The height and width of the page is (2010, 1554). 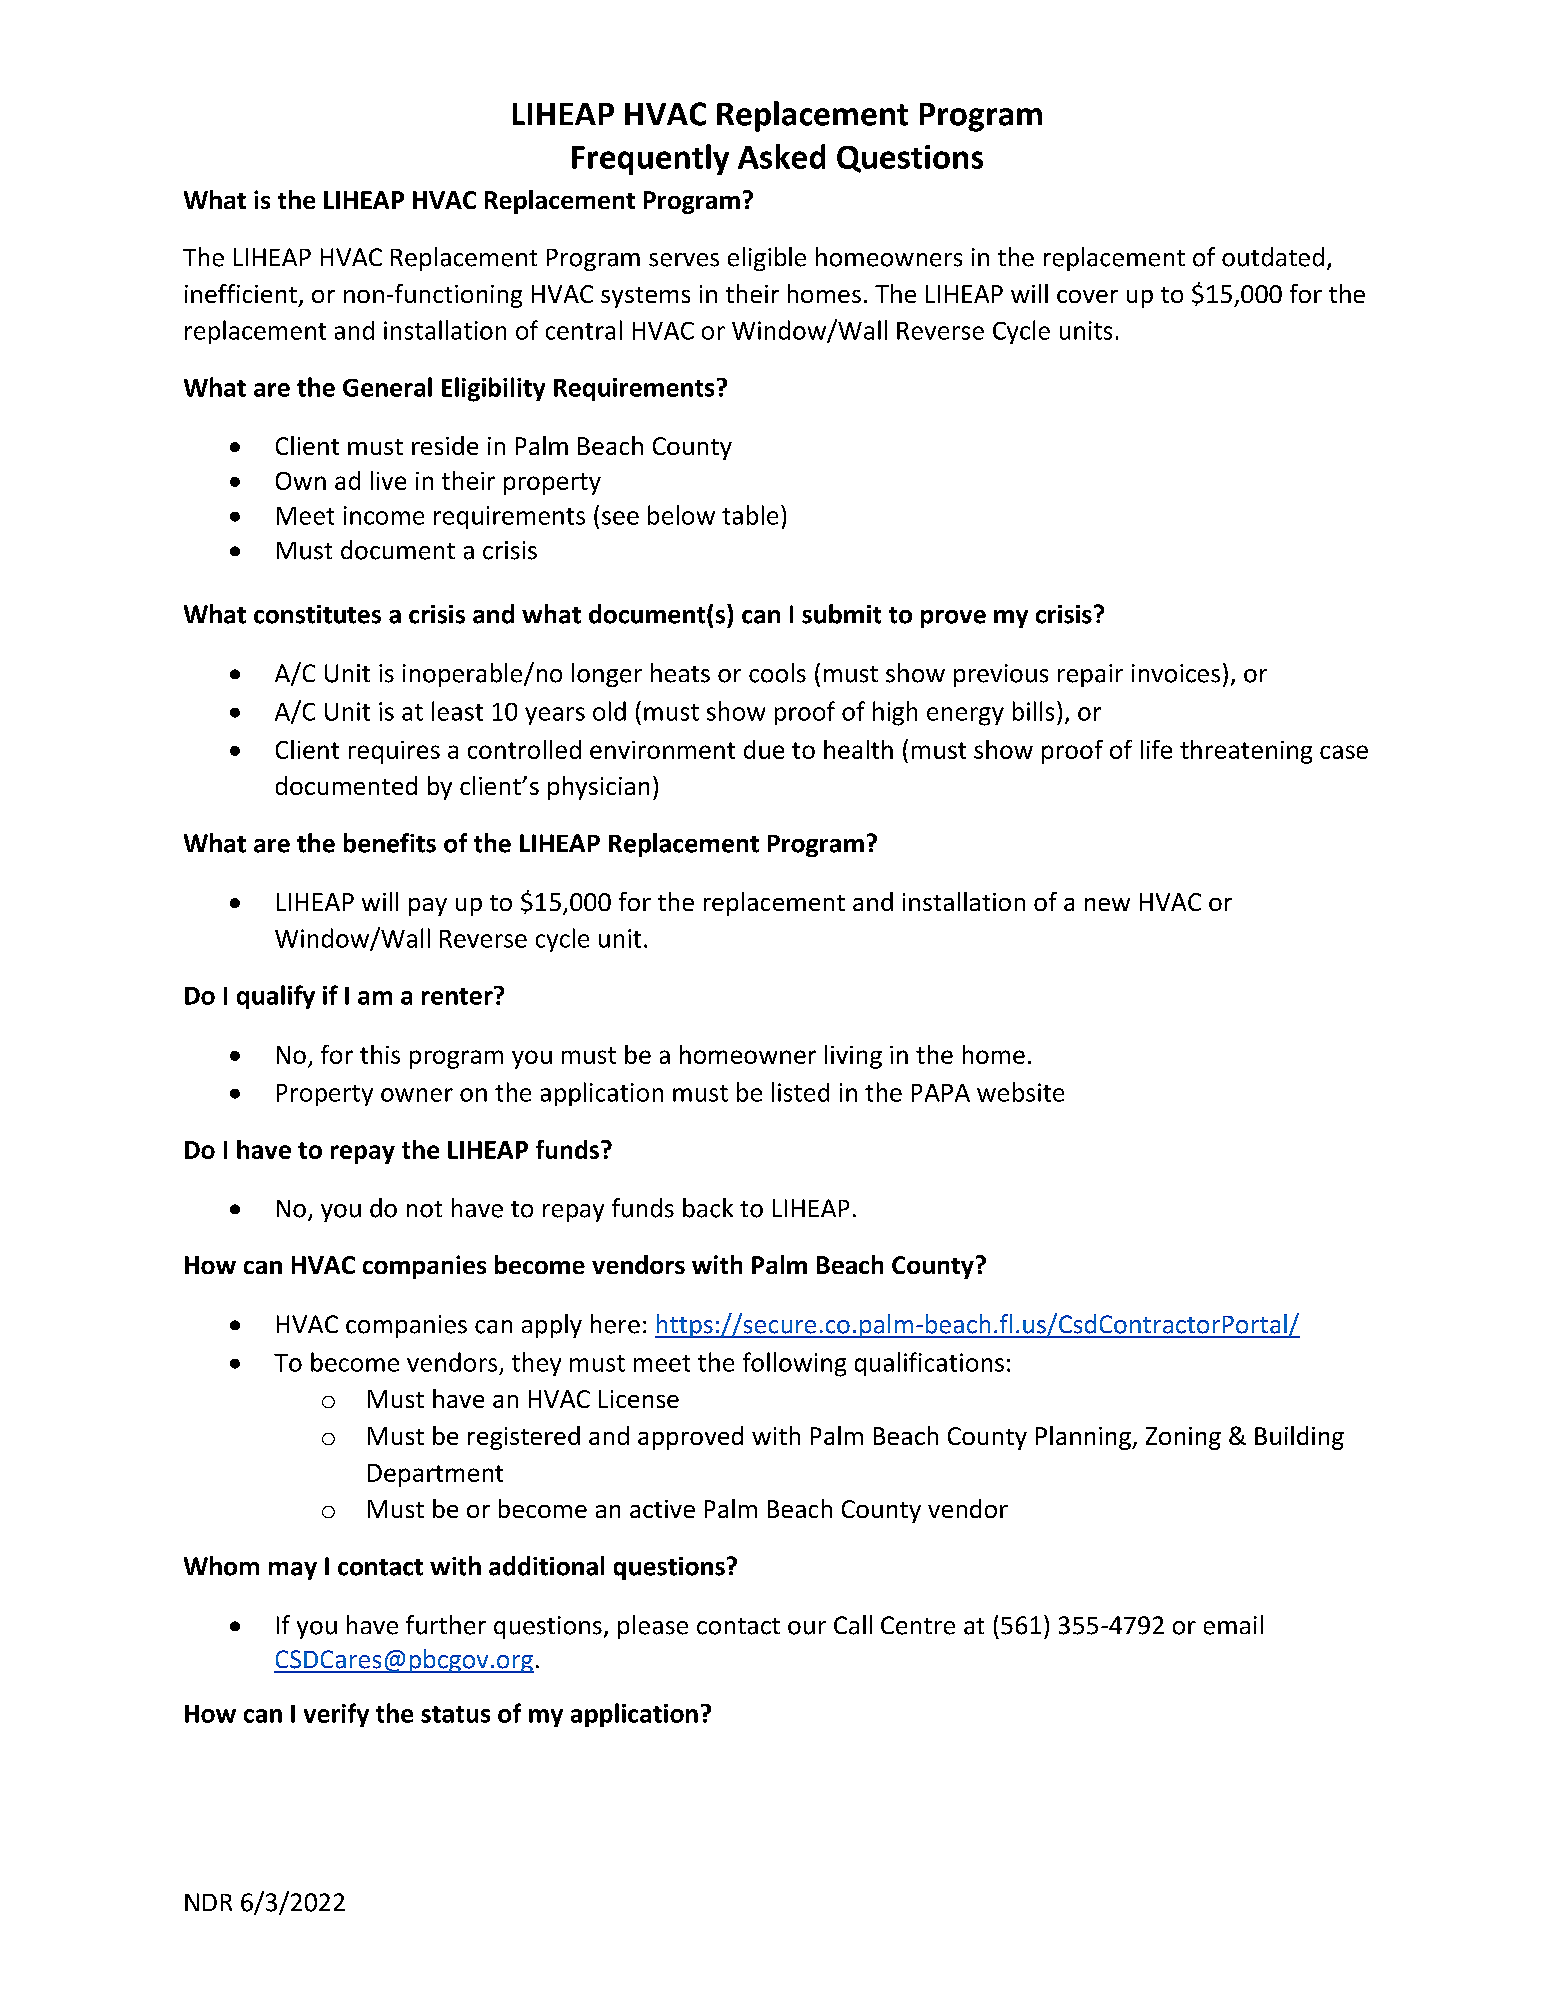 I want to click on this, so click(x=380, y=1054).
